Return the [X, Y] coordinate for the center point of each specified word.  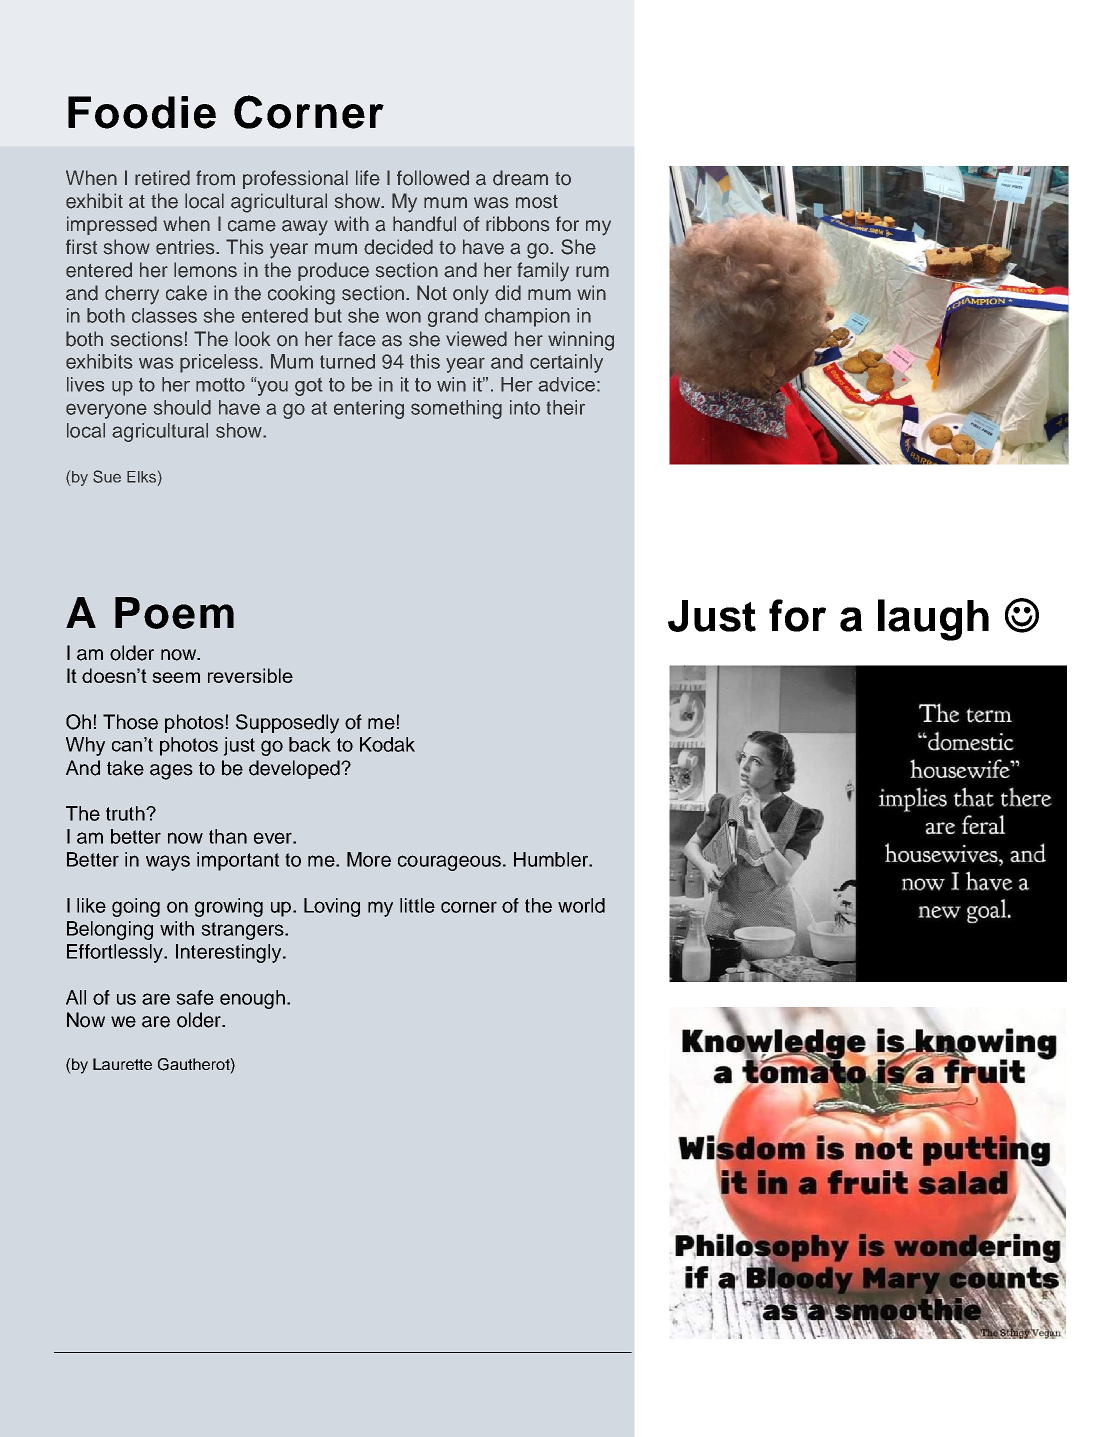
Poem [174, 613]
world [581, 905]
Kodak [387, 744]
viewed [476, 339]
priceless [219, 363]
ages [171, 772]
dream [520, 178]
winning [581, 341]
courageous [449, 863]
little [417, 905]
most [537, 202]
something [456, 409]
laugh [933, 620]
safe [195, 997]
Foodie [142, 112]
